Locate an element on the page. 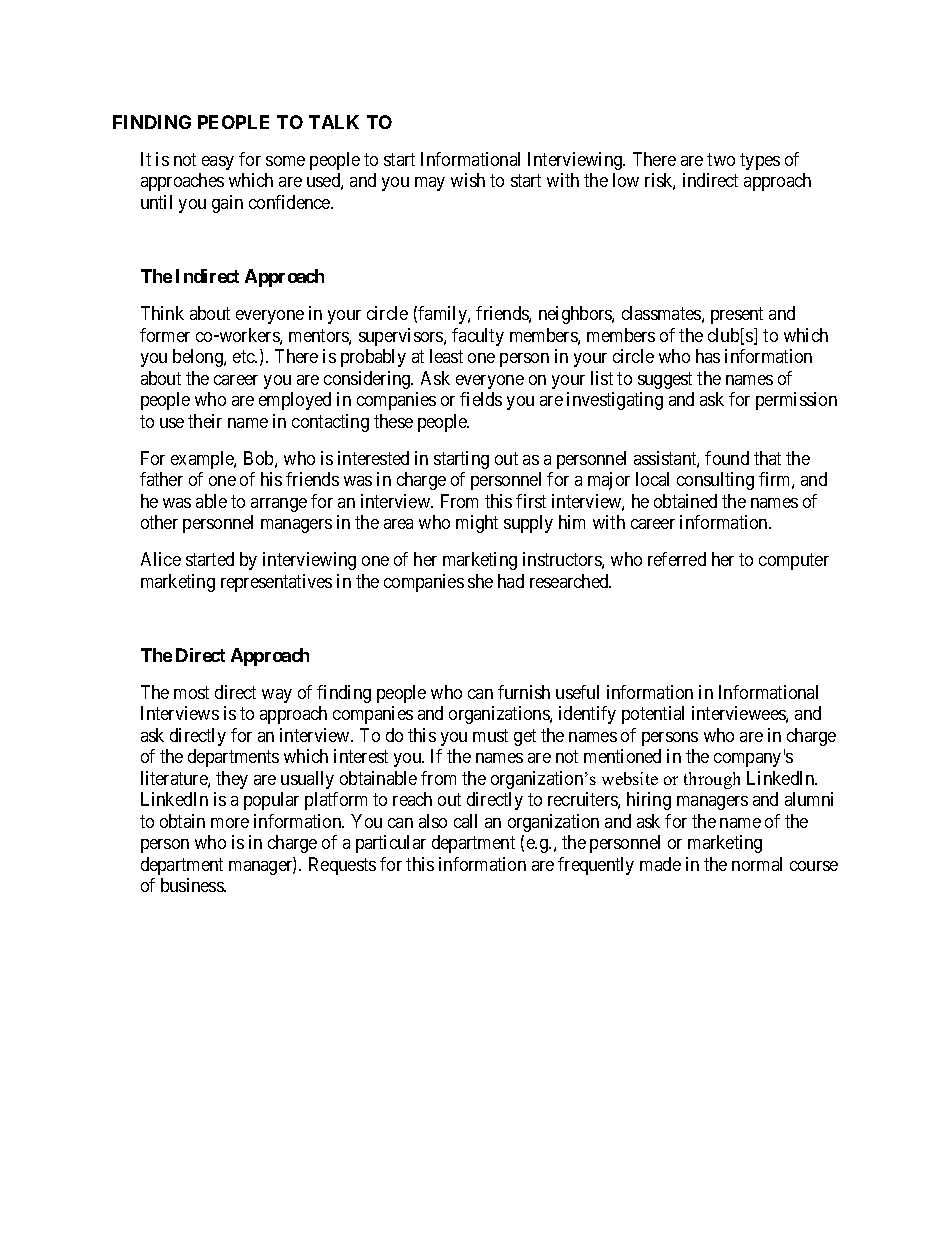  consulting is located at coordinates (715, 481).
